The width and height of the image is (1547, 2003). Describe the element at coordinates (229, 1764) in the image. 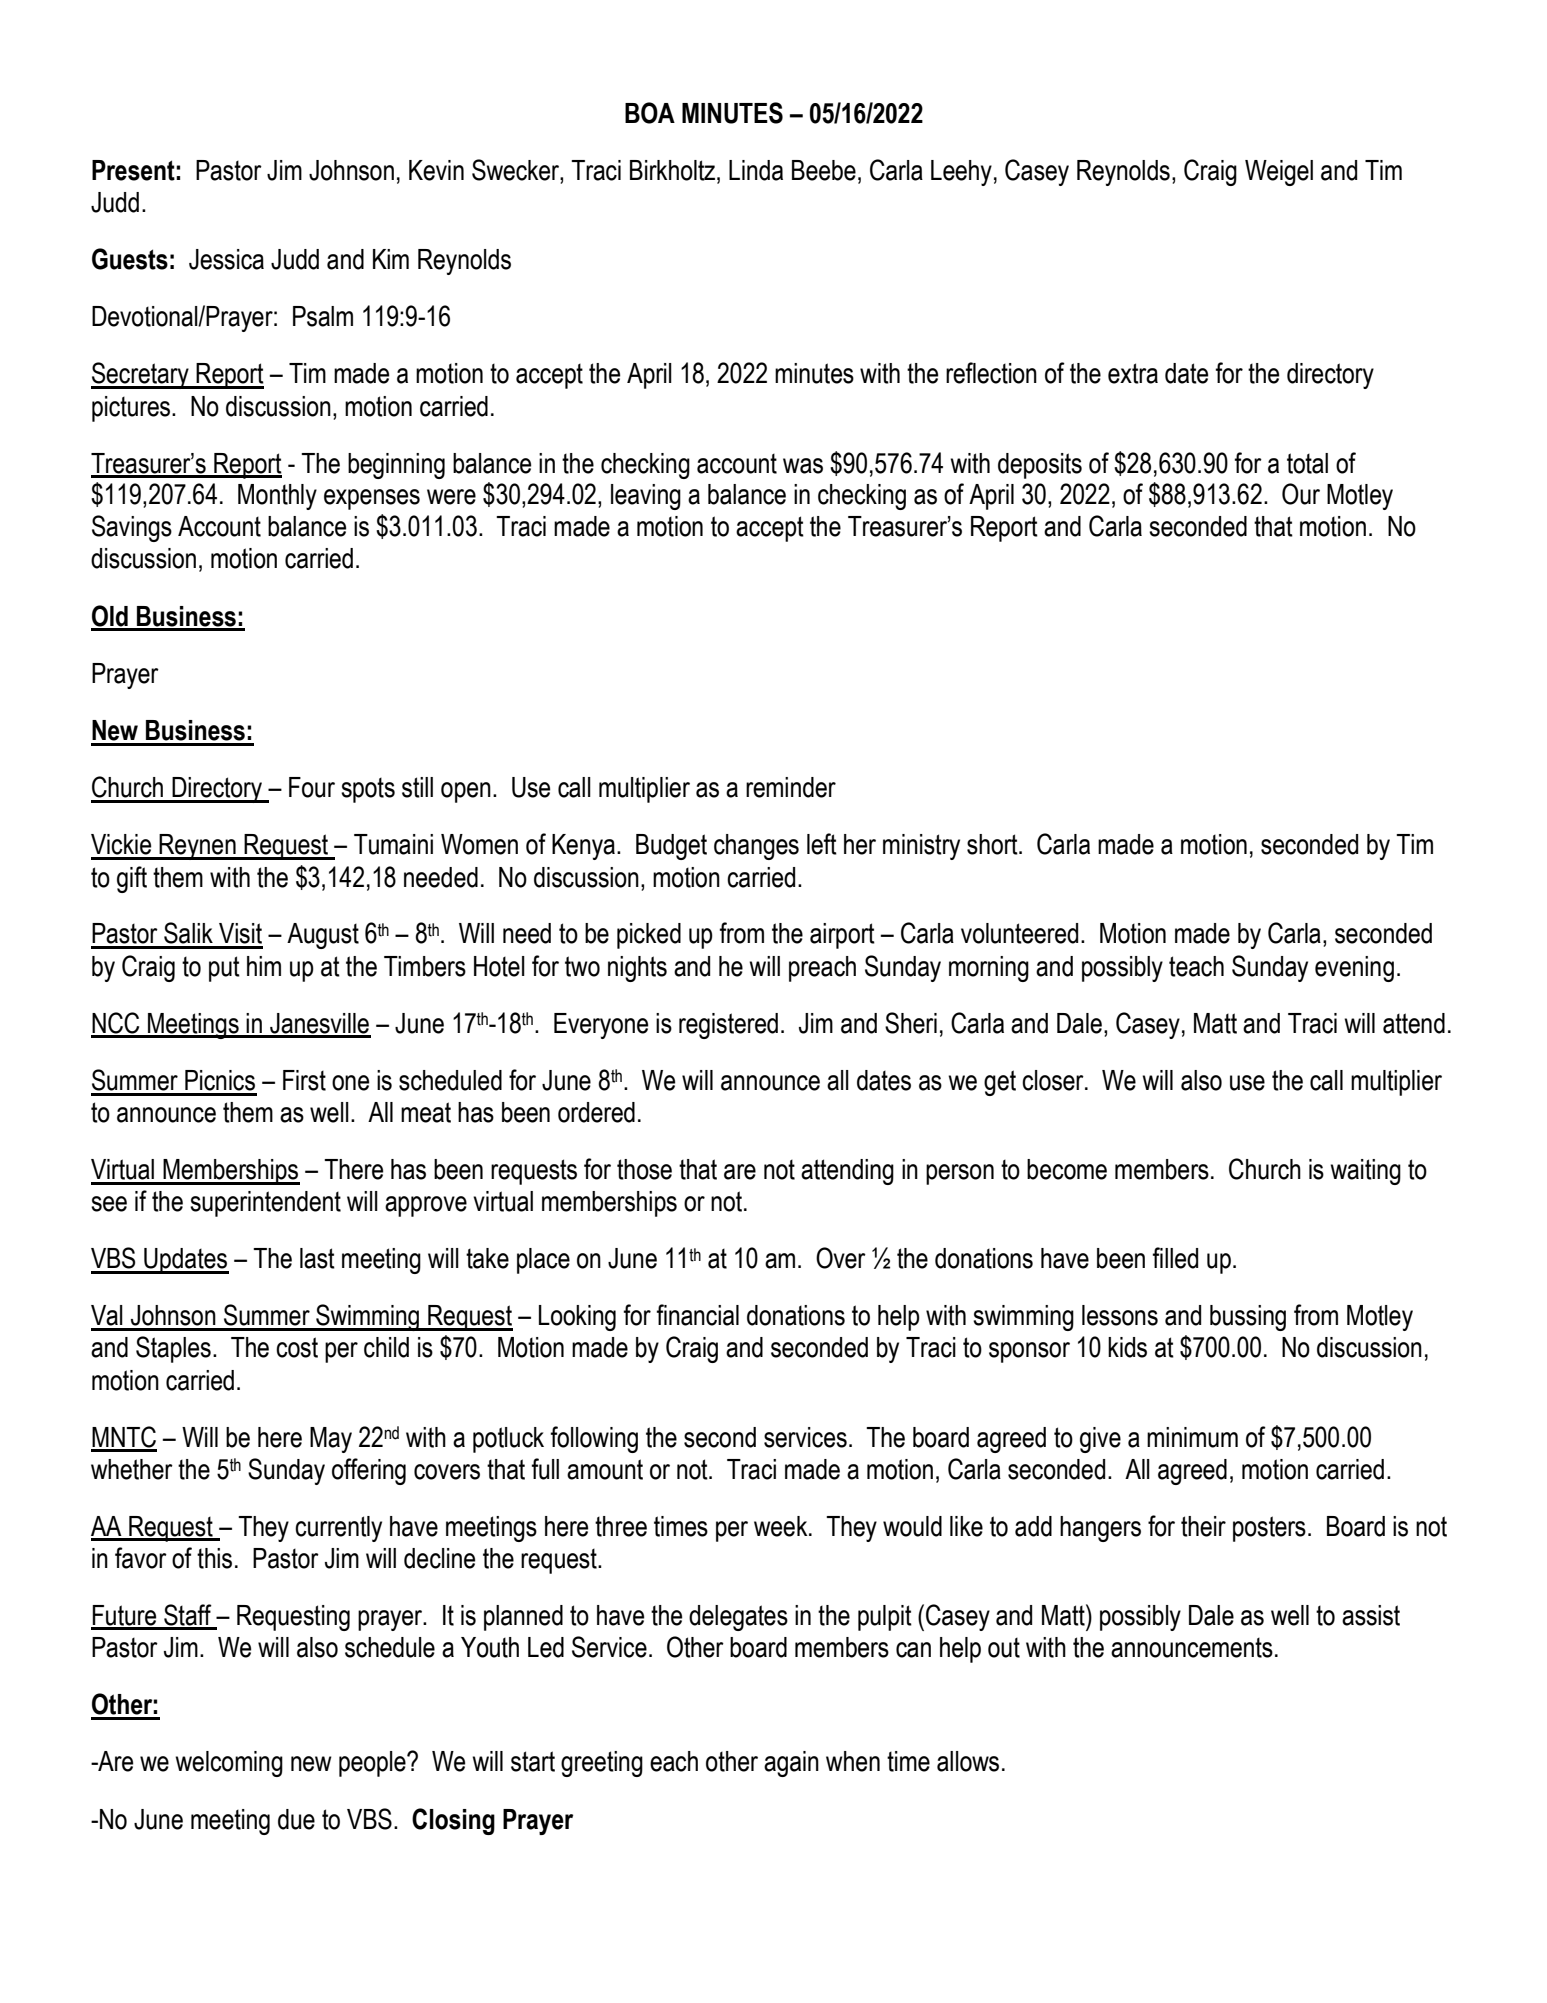

I see `welcoming` at that location.
